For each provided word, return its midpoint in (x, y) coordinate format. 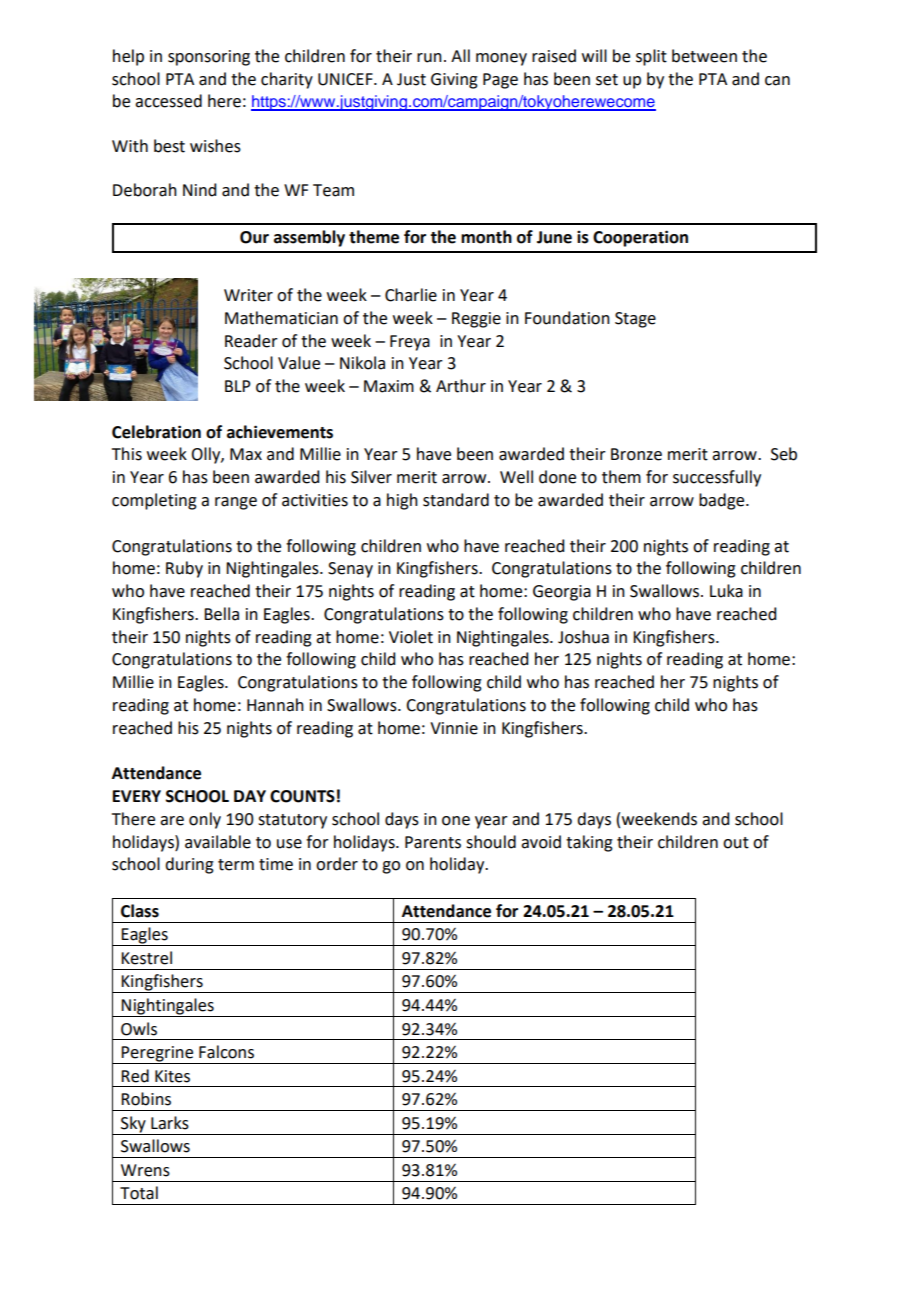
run (429, 58)
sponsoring (209, 58)
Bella (221, 614)
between (704, 56)
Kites (172, 1076)
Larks (170, 1123)
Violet (411, 637)
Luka (726, 591)
